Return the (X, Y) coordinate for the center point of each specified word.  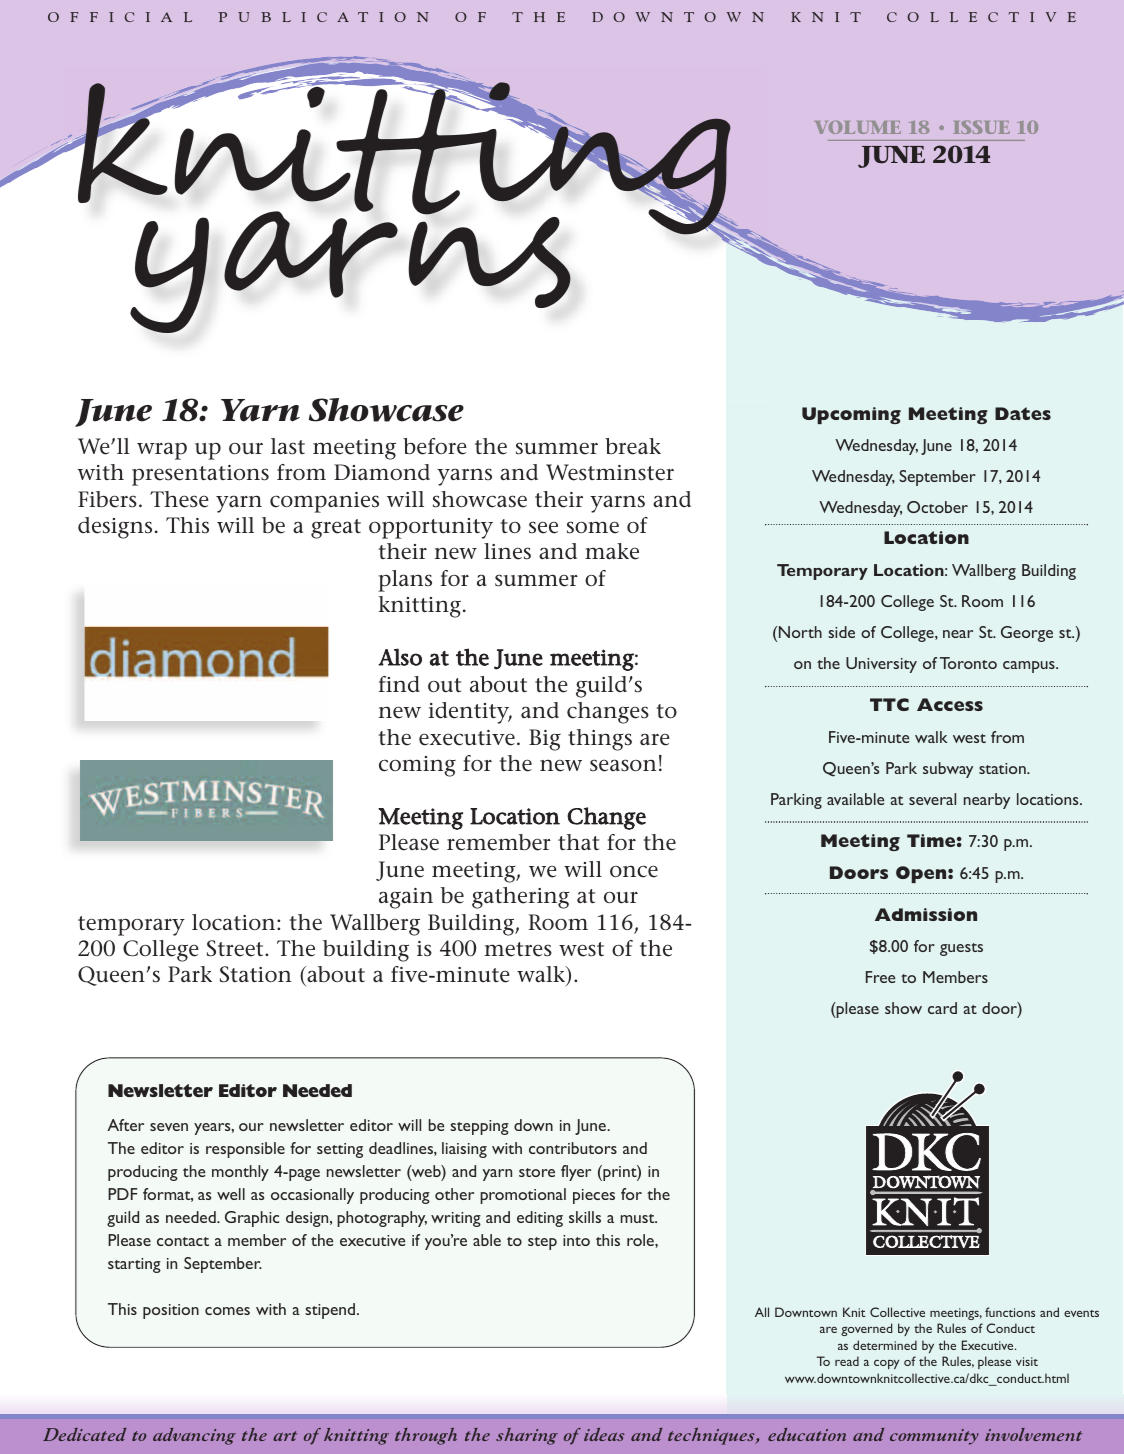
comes (227, 1311)
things (600, 740)
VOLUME (858, 127)
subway (948, 770)
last (288, 446)
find (399, 684)
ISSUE (981, 127)
